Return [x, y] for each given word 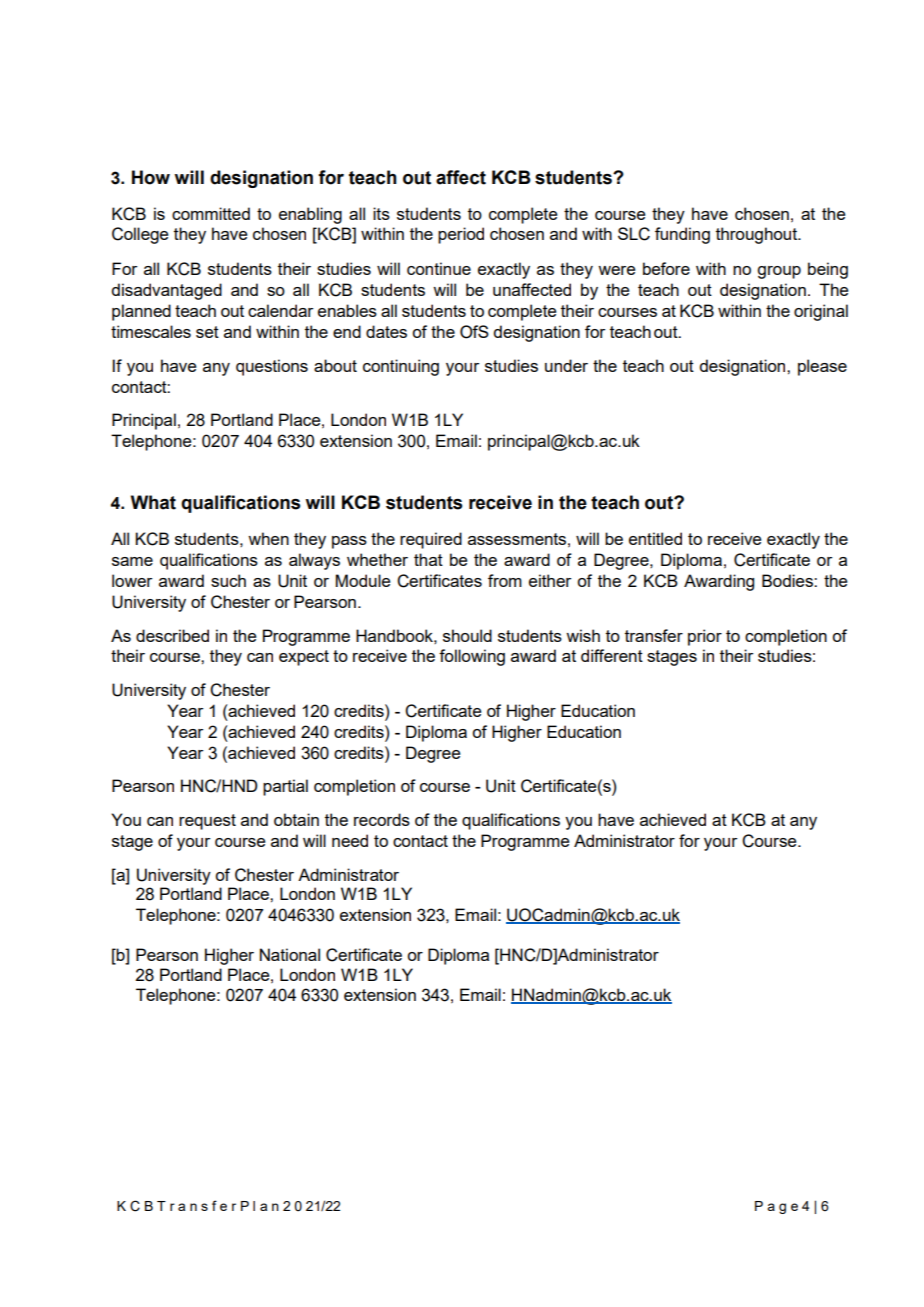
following [472, 657]
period [461, 235]
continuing [401, 367]
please [822, 367]
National [290, 954]
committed [211, 213]
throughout [758, 235]
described [172, 635]
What [153, 502]
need [350, 840]
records [382, 819]
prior [705, 637]
